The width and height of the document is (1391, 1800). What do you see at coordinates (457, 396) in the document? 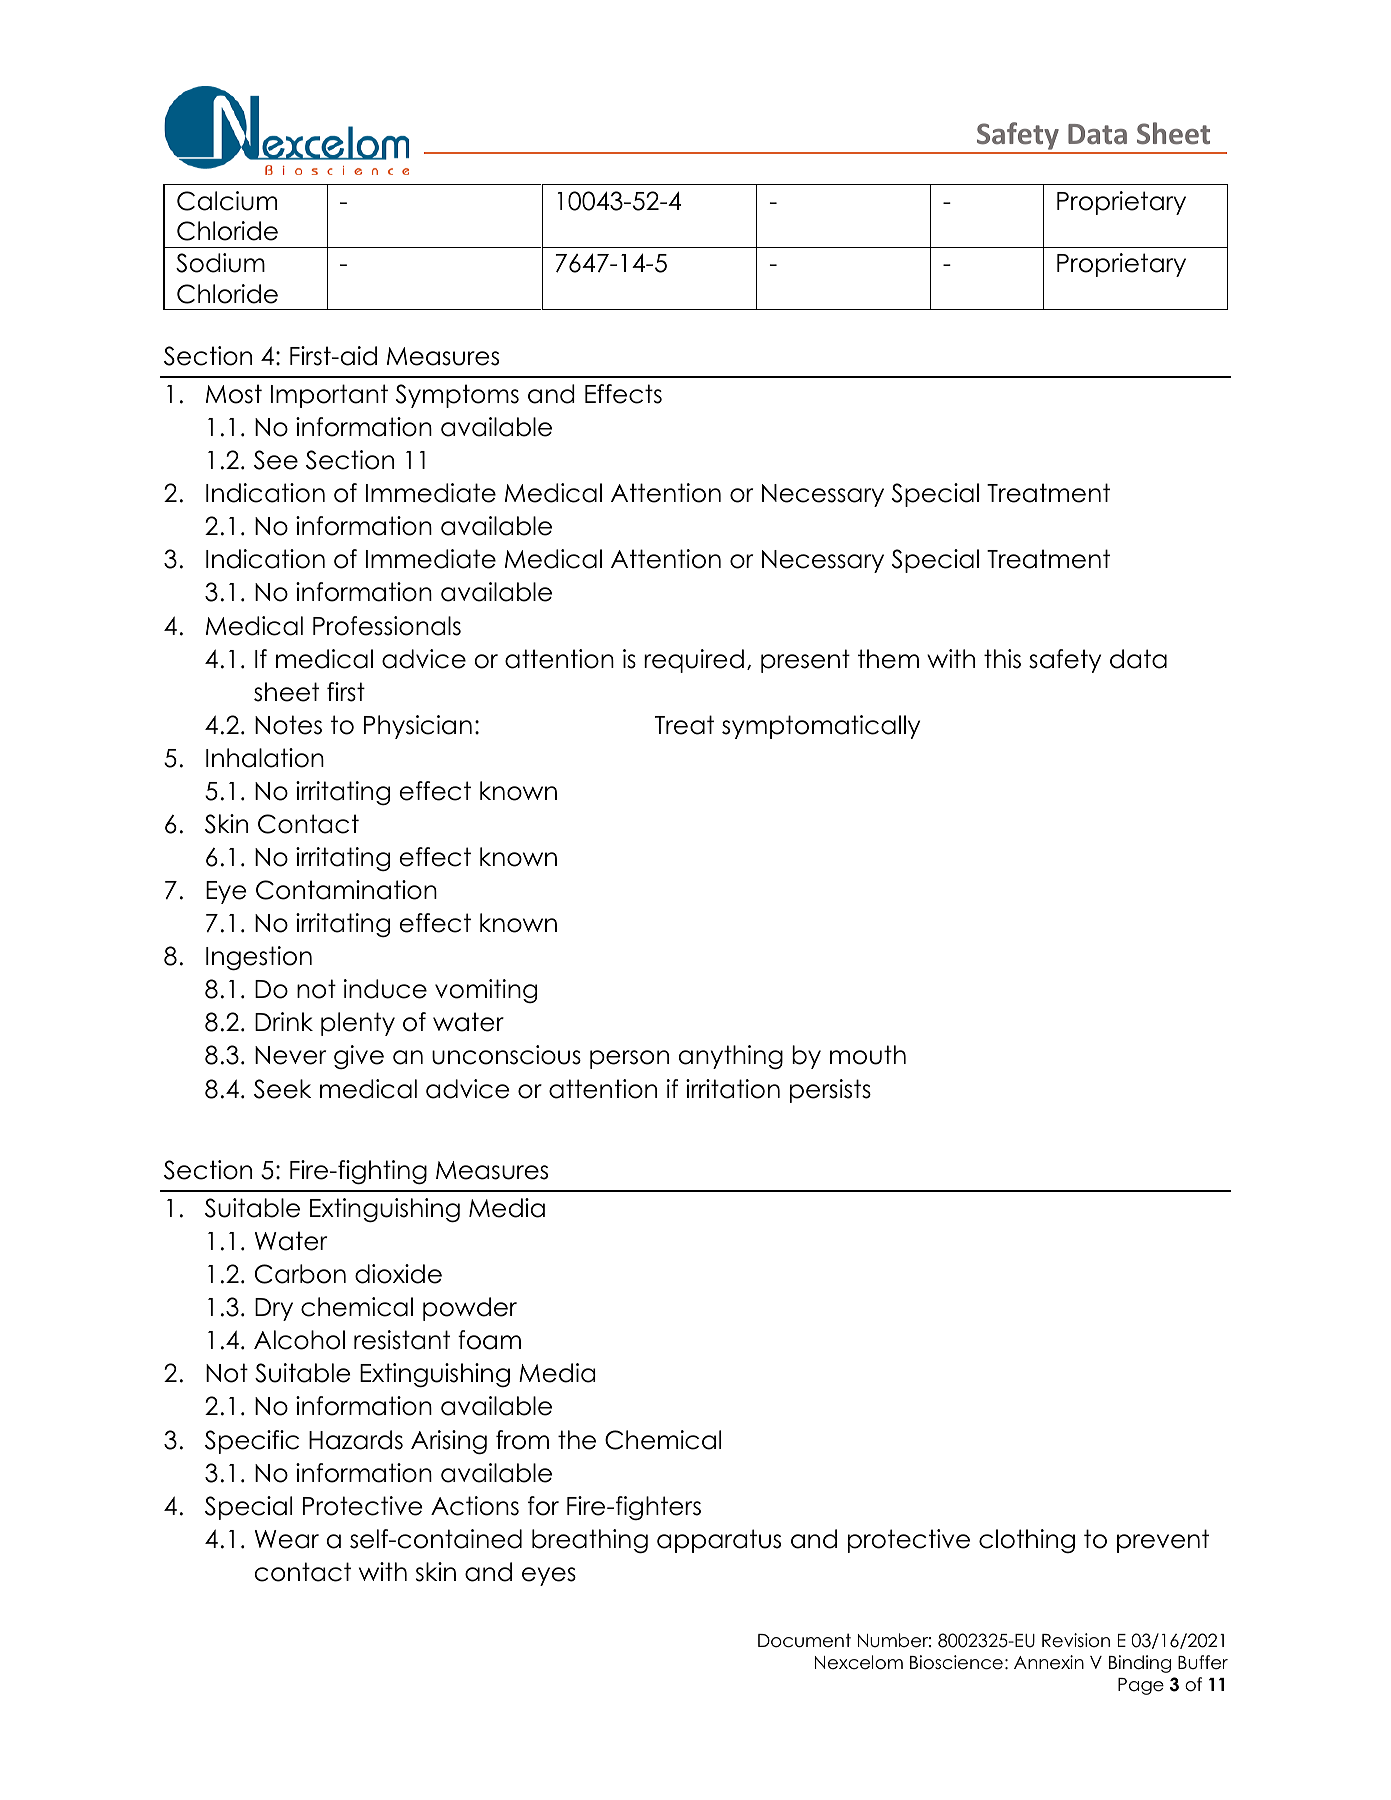
I see `Symptoms` at bounding box center [457, 396].
